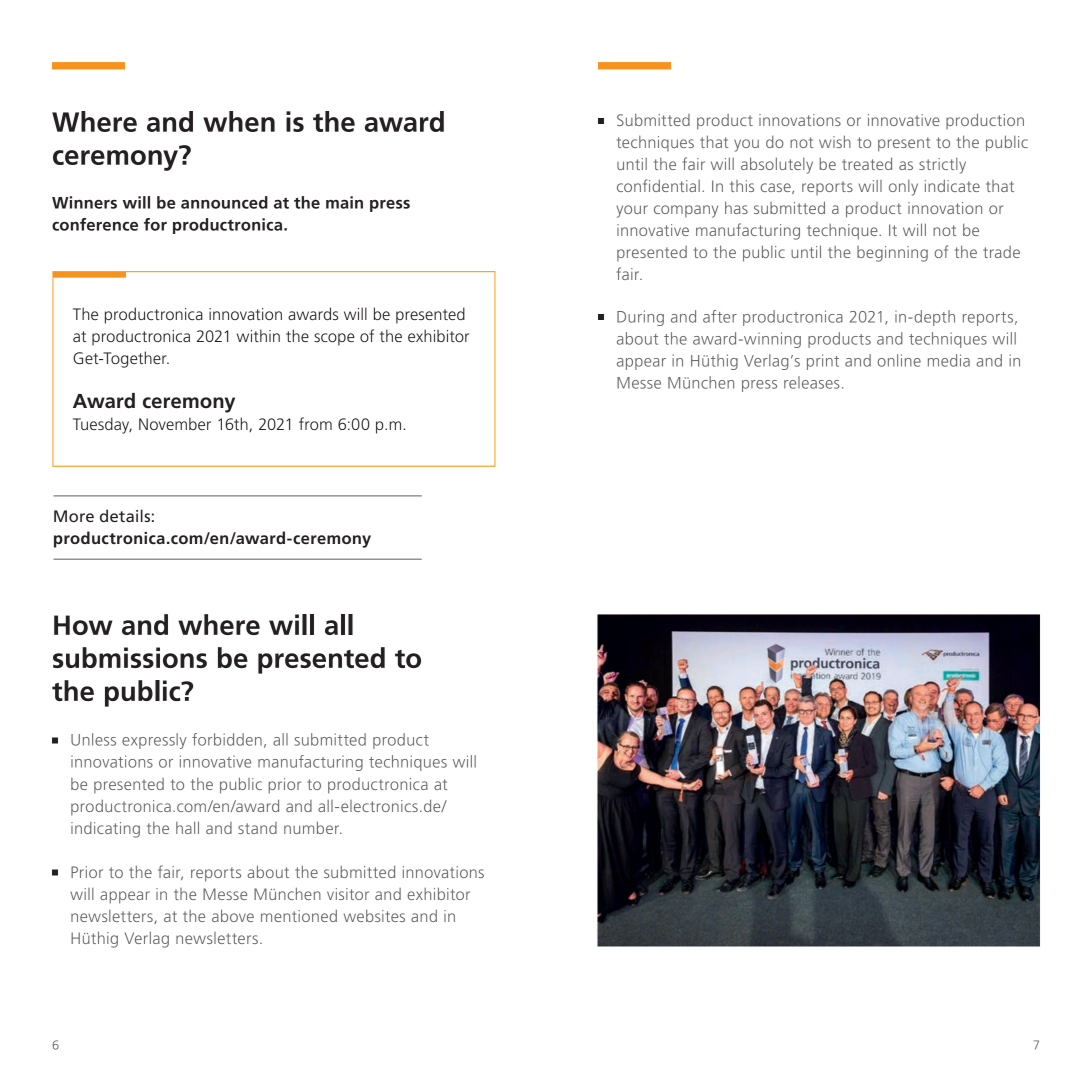 The width and height of the image is (1092, 1092). I want to click on treated, so click(867, 163).
